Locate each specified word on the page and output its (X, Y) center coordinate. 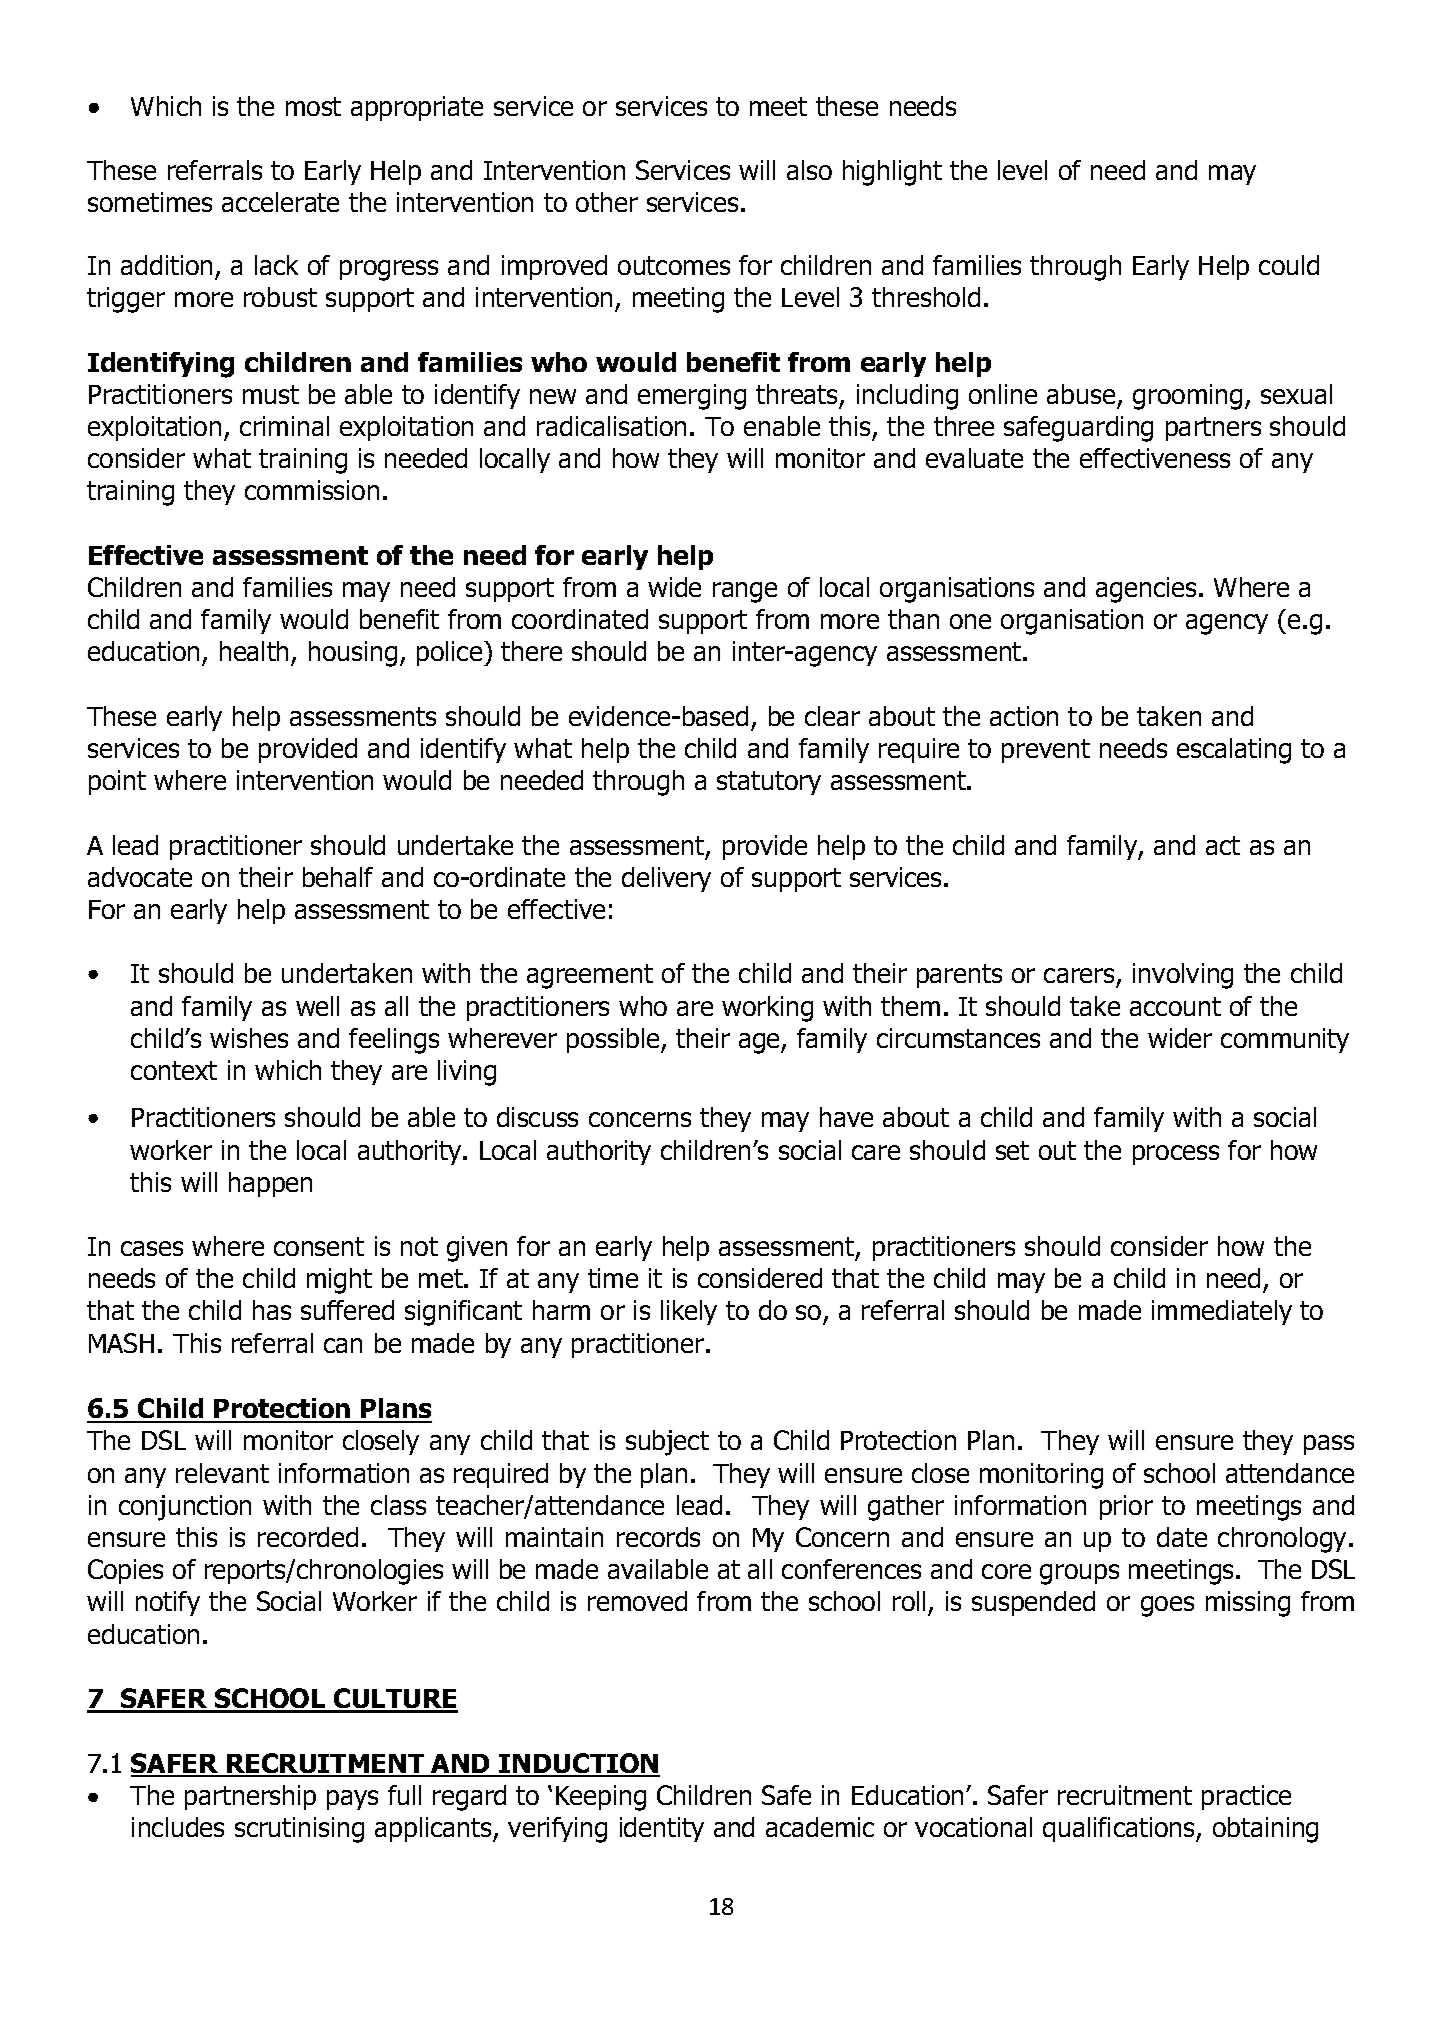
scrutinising (299, 1830)
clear (832, 716)
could (1289, 265)
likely (689, 1312)
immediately (1222, 1312)
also (809, 170)
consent (319, 1246)
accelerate (280, 202)
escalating (1234, 751)
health (256, 653)
